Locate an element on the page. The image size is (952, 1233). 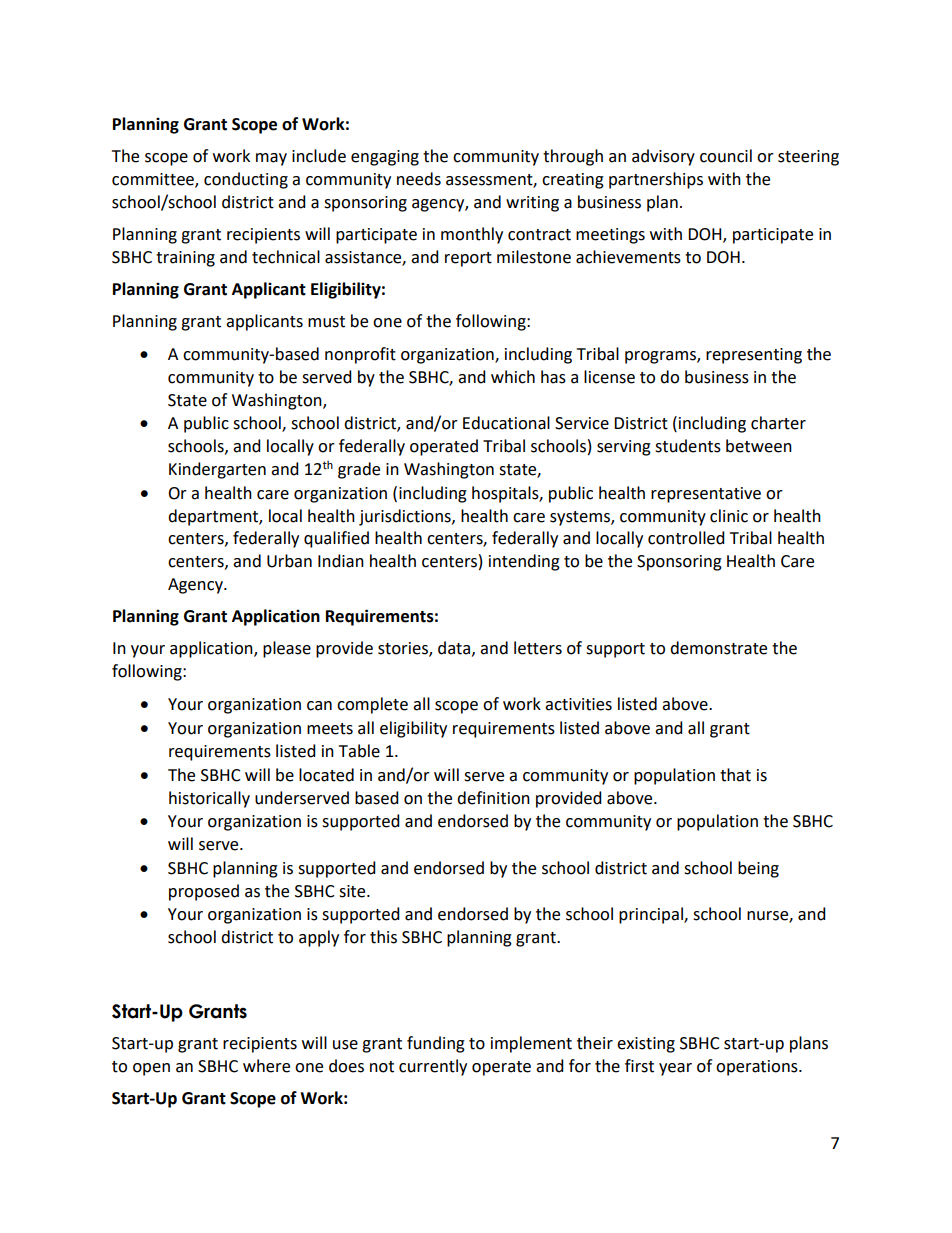
writing is located at coordinates (532, 204).
